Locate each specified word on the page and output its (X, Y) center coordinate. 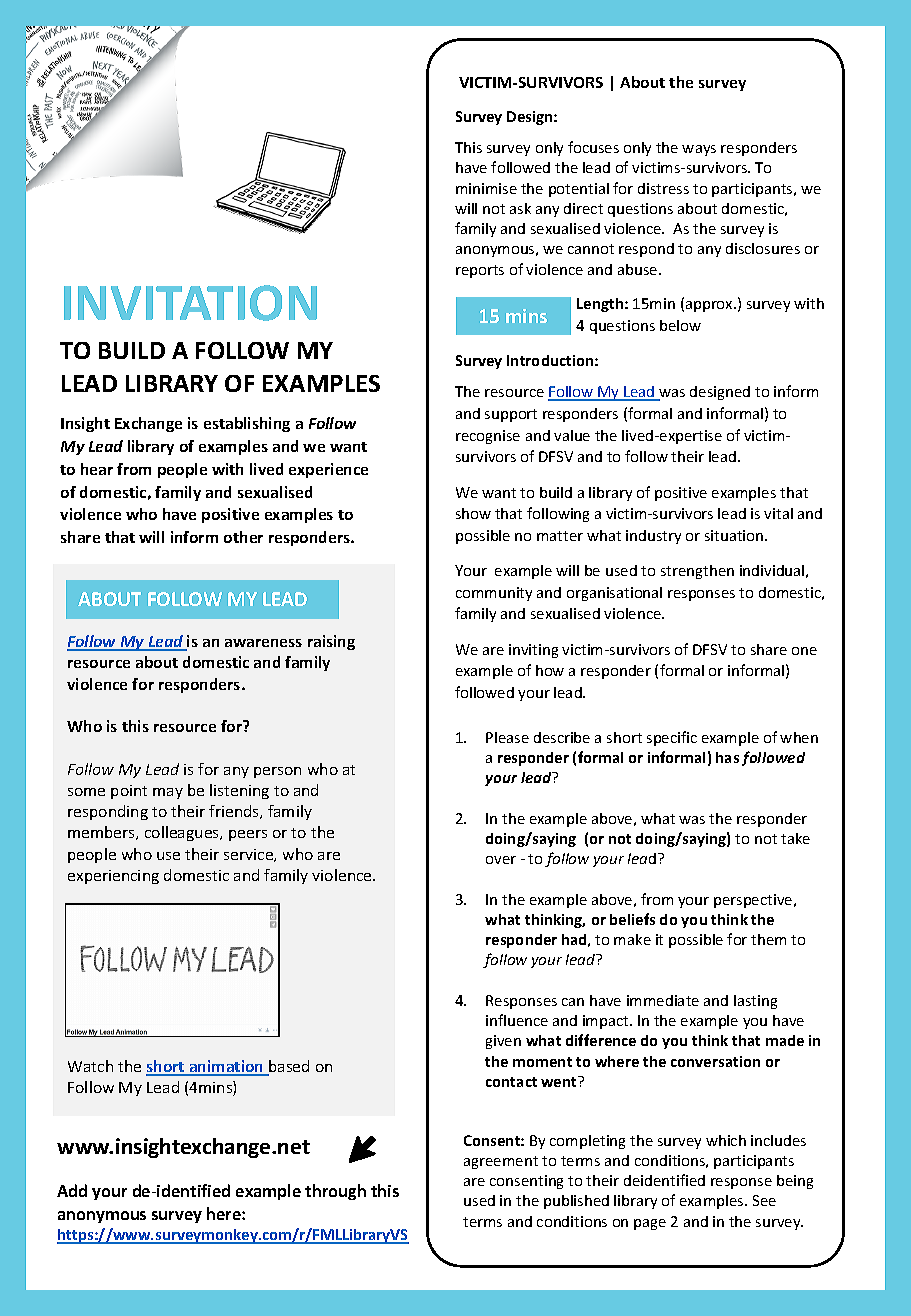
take (795, 838)
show (473, 513)
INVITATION (190, 303)
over (501, 860)
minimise (486, 188)
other (243, 537)
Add (72, 1190)
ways (699, 150)
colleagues (183, 833)
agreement (501, 1162)
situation (735, 535)
